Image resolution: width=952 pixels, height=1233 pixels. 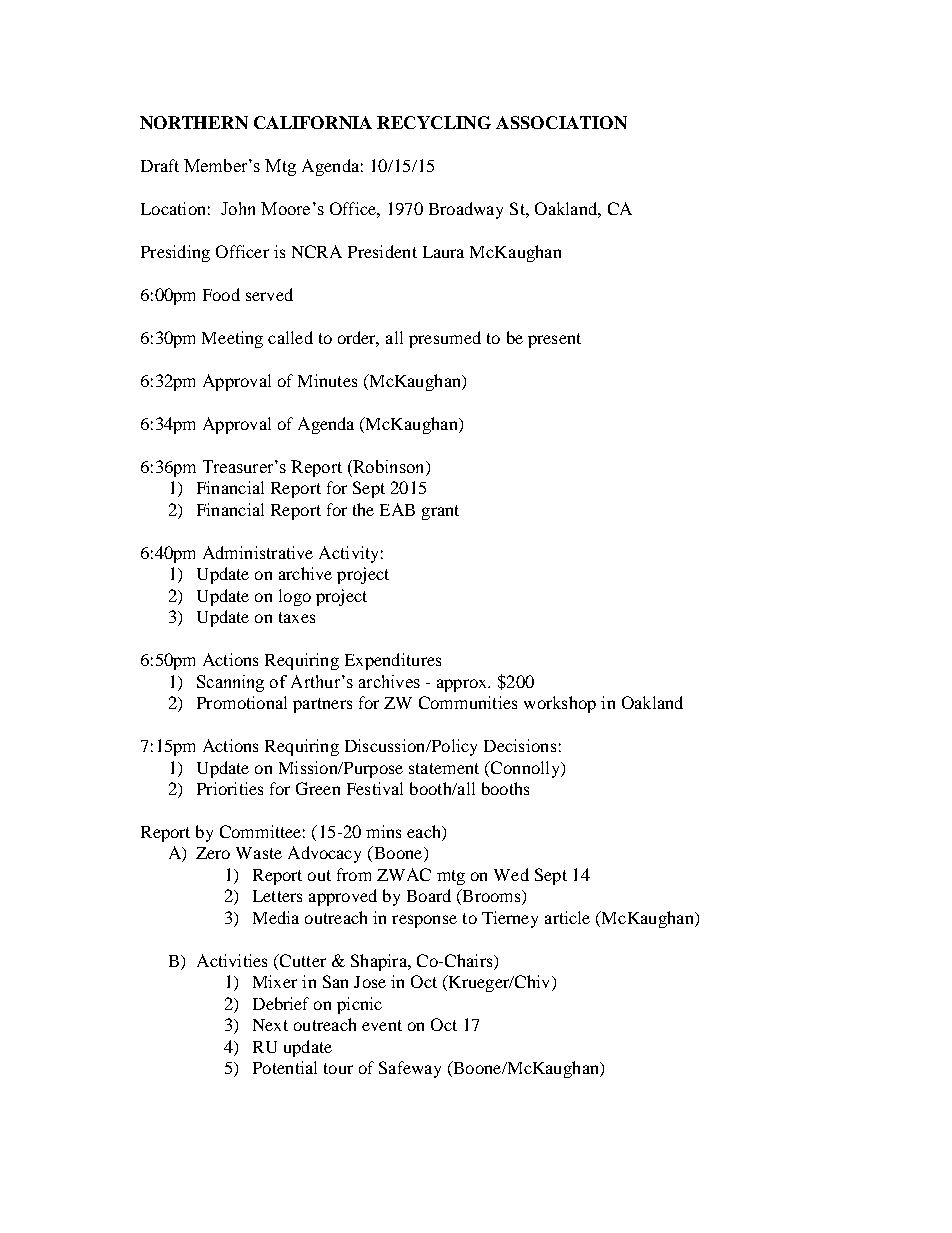 I want to click on CALIFORNIA, so click(x=313, y=122).
